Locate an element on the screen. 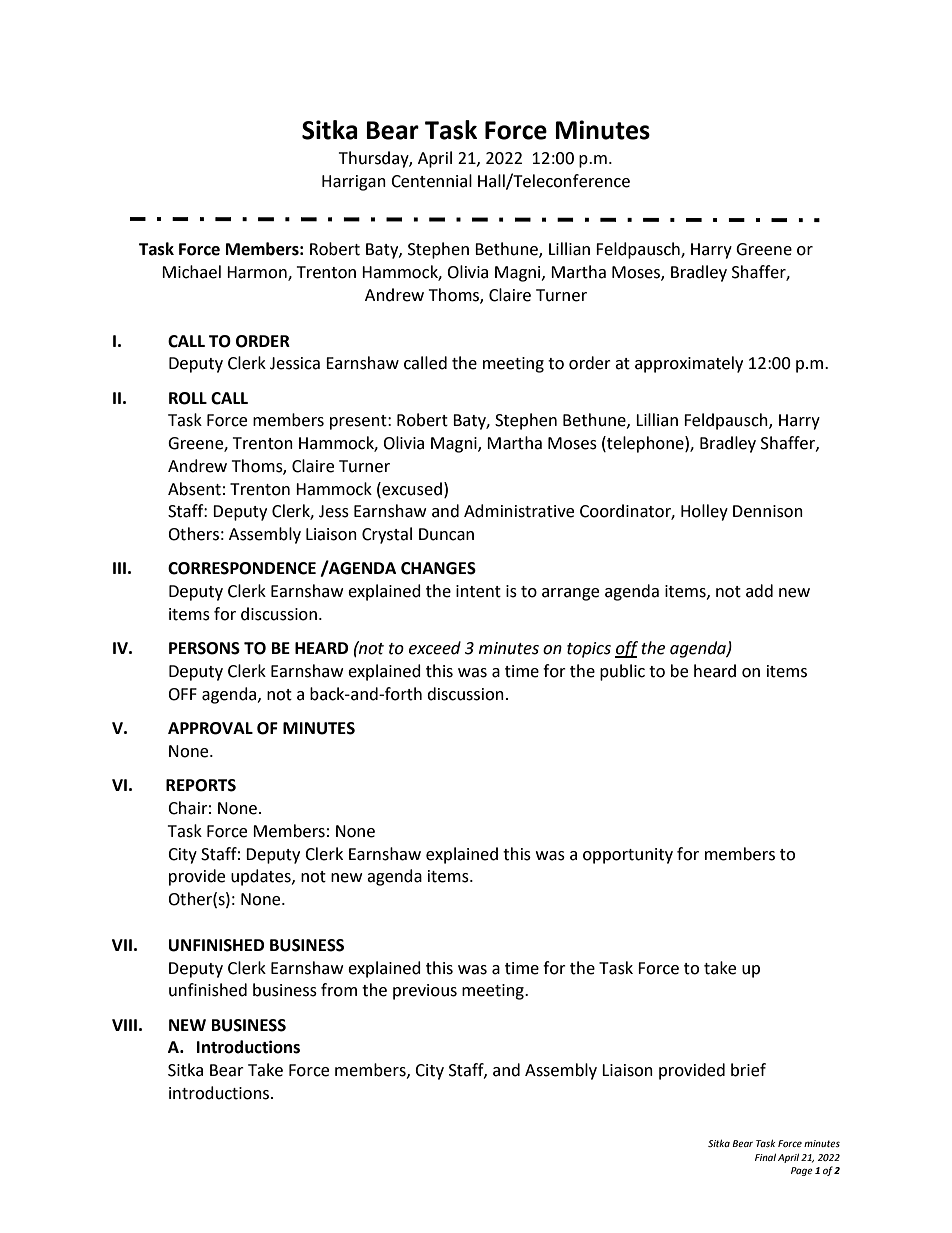  opportunity is located at coordinates (628, 856).
